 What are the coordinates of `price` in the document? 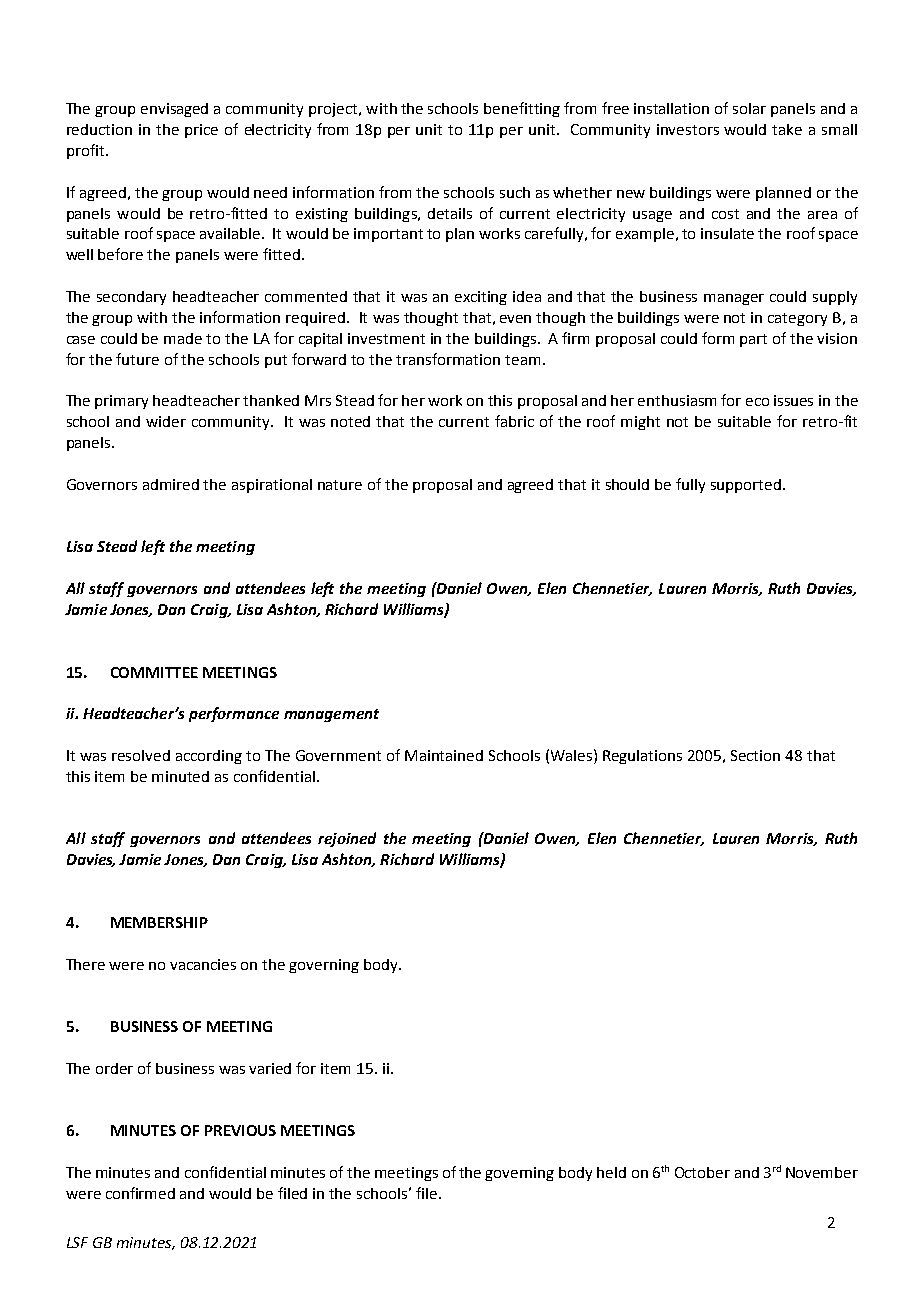 It's located at (201, 131).
